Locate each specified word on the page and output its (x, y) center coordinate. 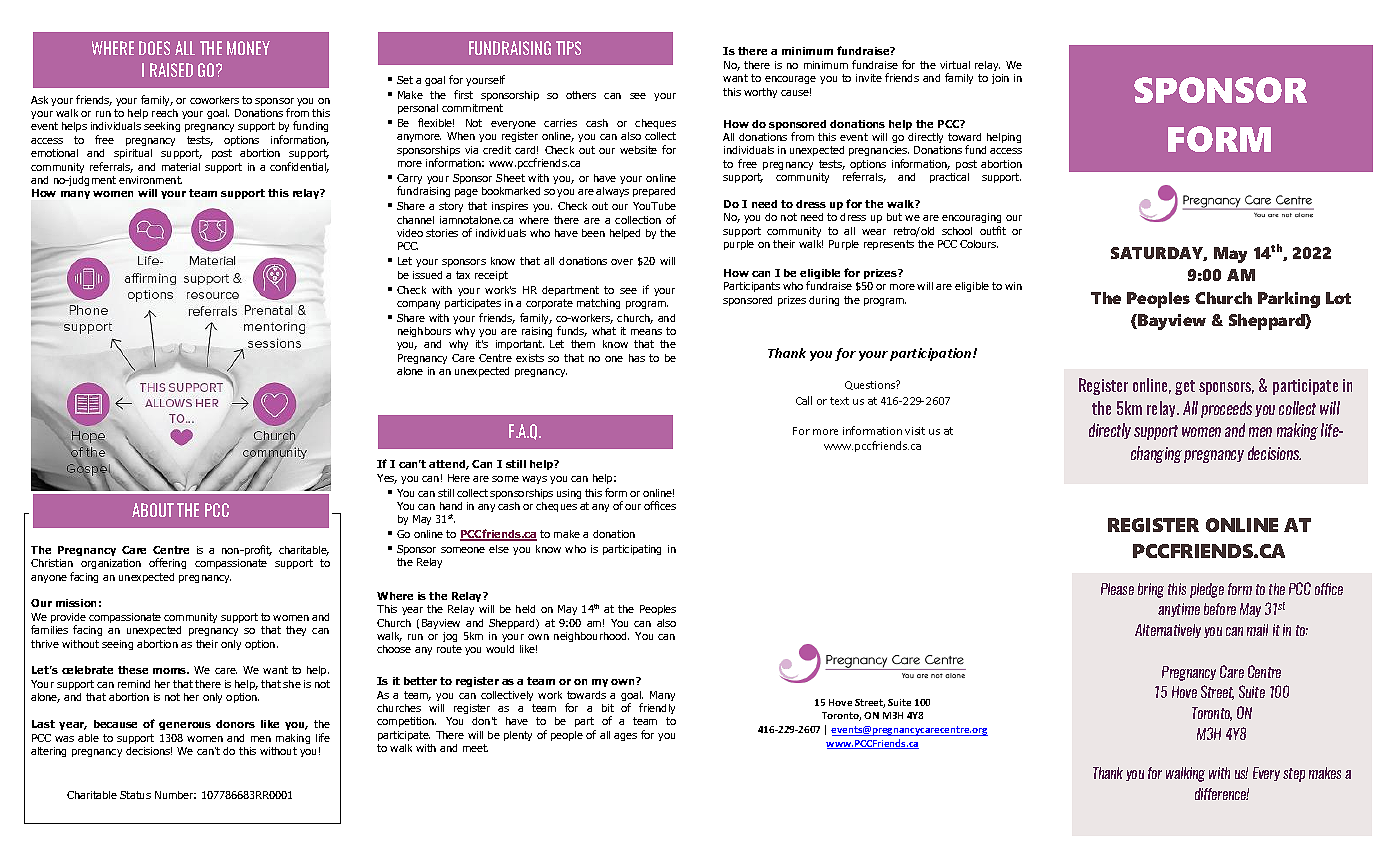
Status (135, 795)
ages (625, 737)
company (418, 305)
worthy (760, 93)
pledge (1207, 590)
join (1000, 79)
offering (167, 563)
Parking (1289, 300)
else (499, 549)
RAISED (171, 70)
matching (598, 304)
